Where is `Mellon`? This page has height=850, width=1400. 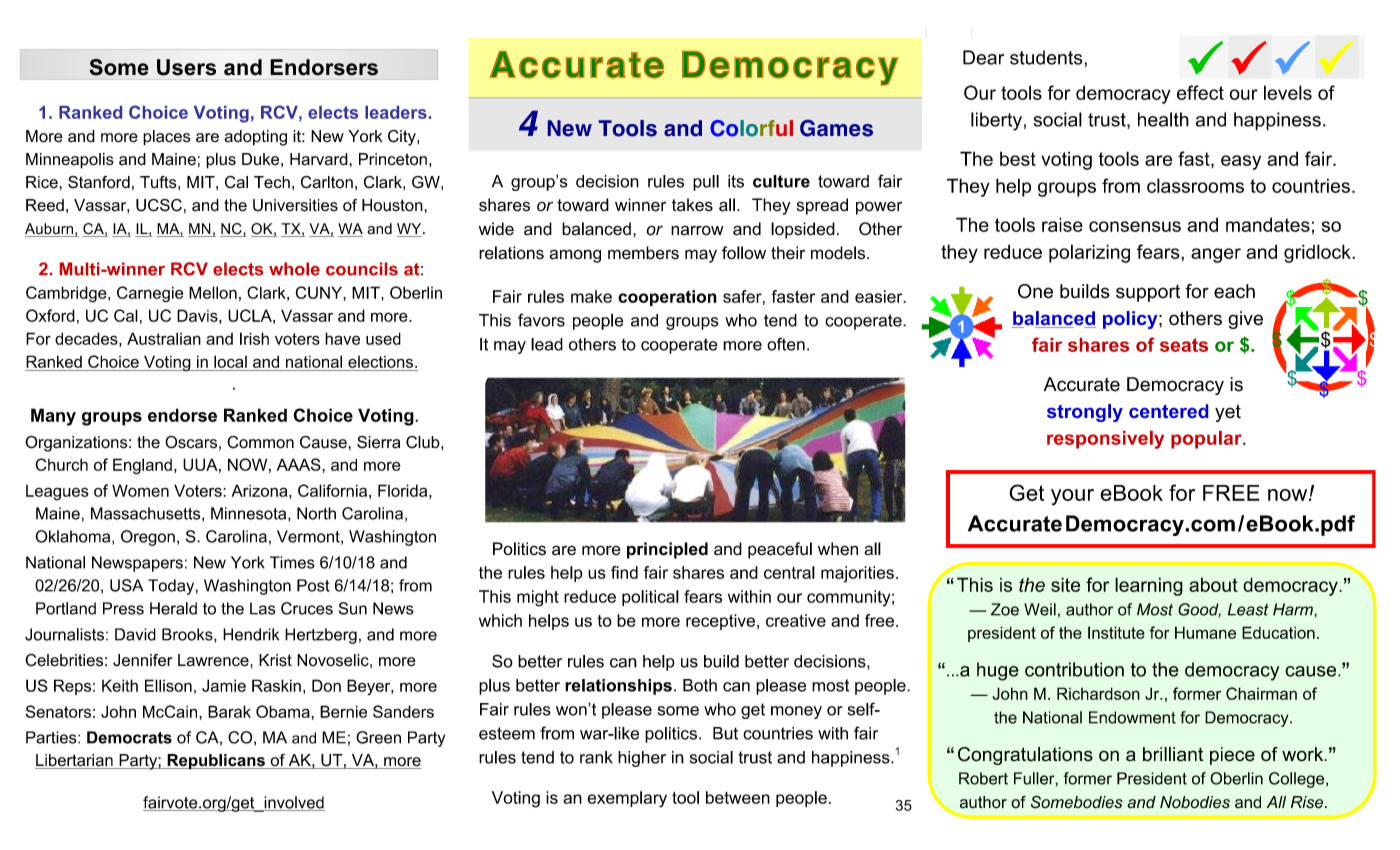
Mellon is located at coordinates (213, 292).
